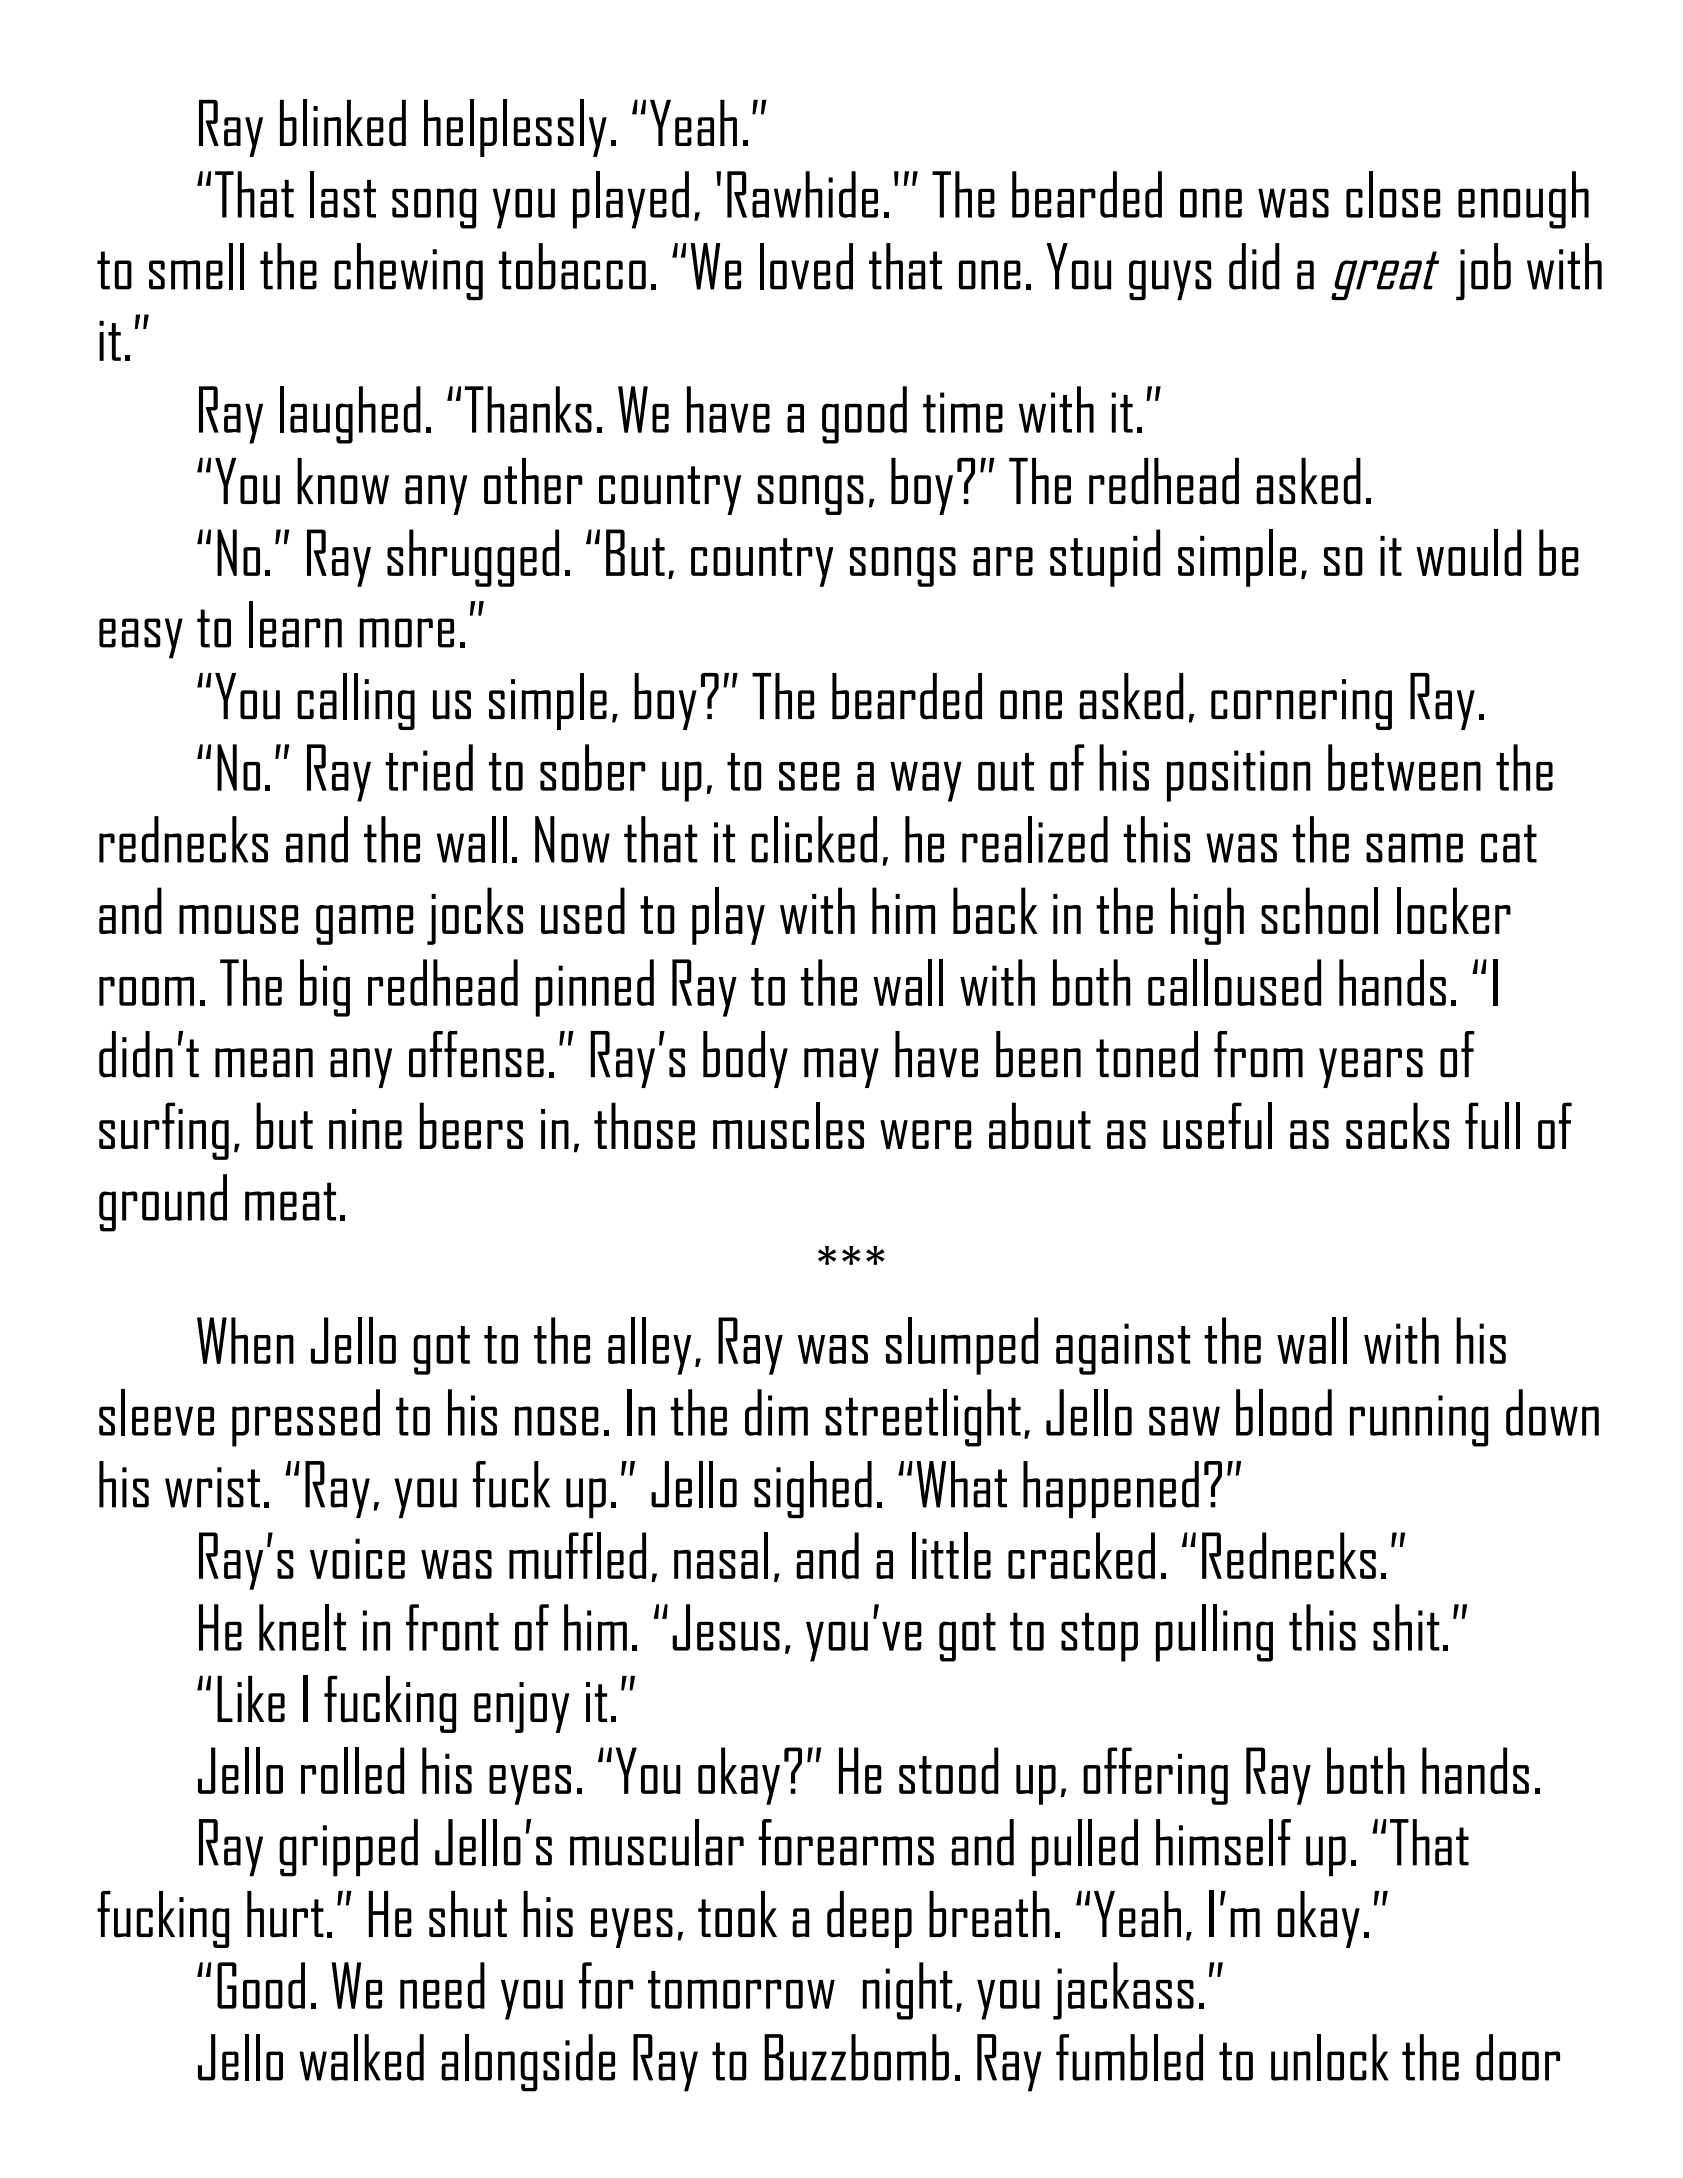 Image resolution: width=1683 pixels, height=2178 pixels. I want to click on pulling, so click(1214, 1633).
